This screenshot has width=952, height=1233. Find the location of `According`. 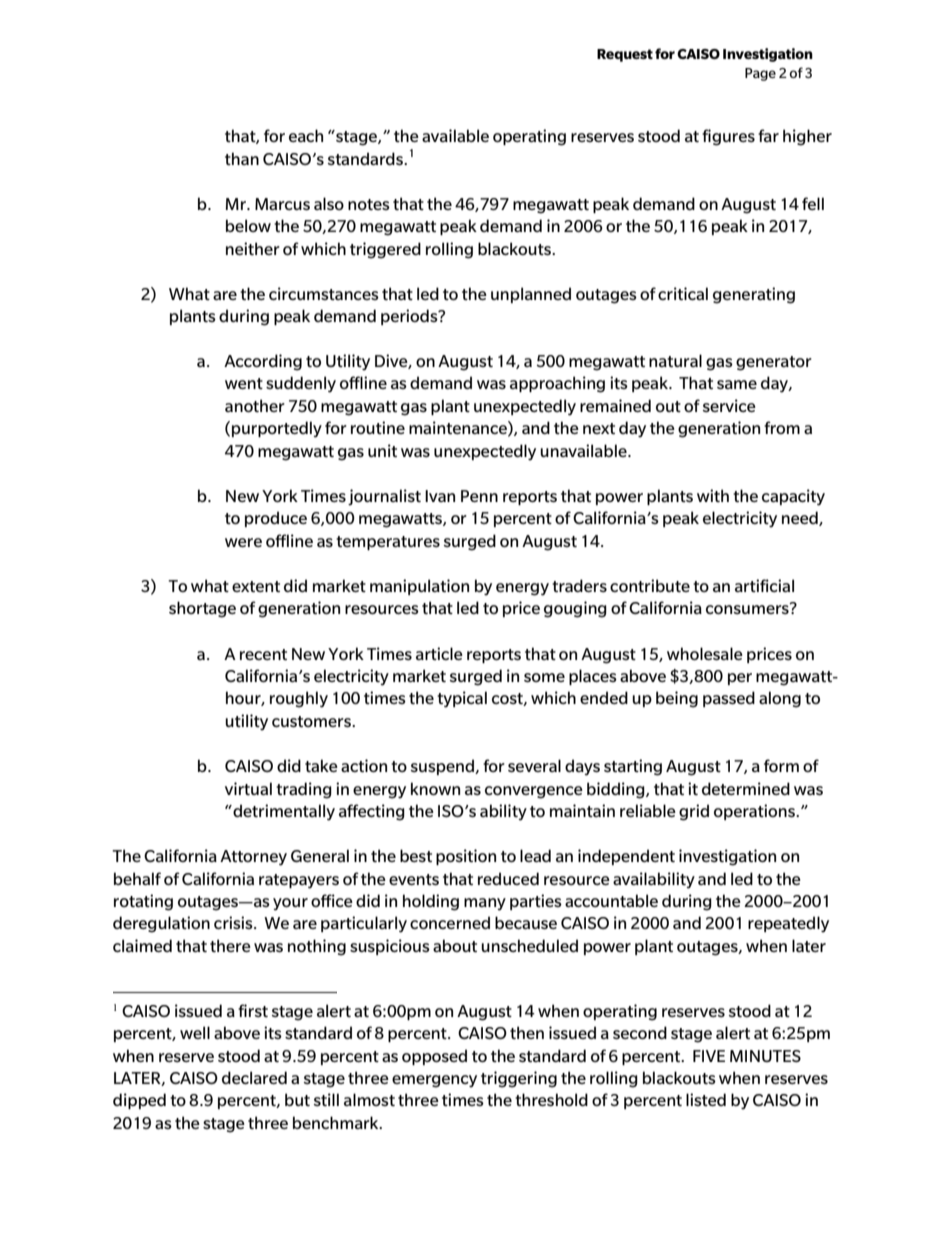

According is located at coordinates (263, 362).
